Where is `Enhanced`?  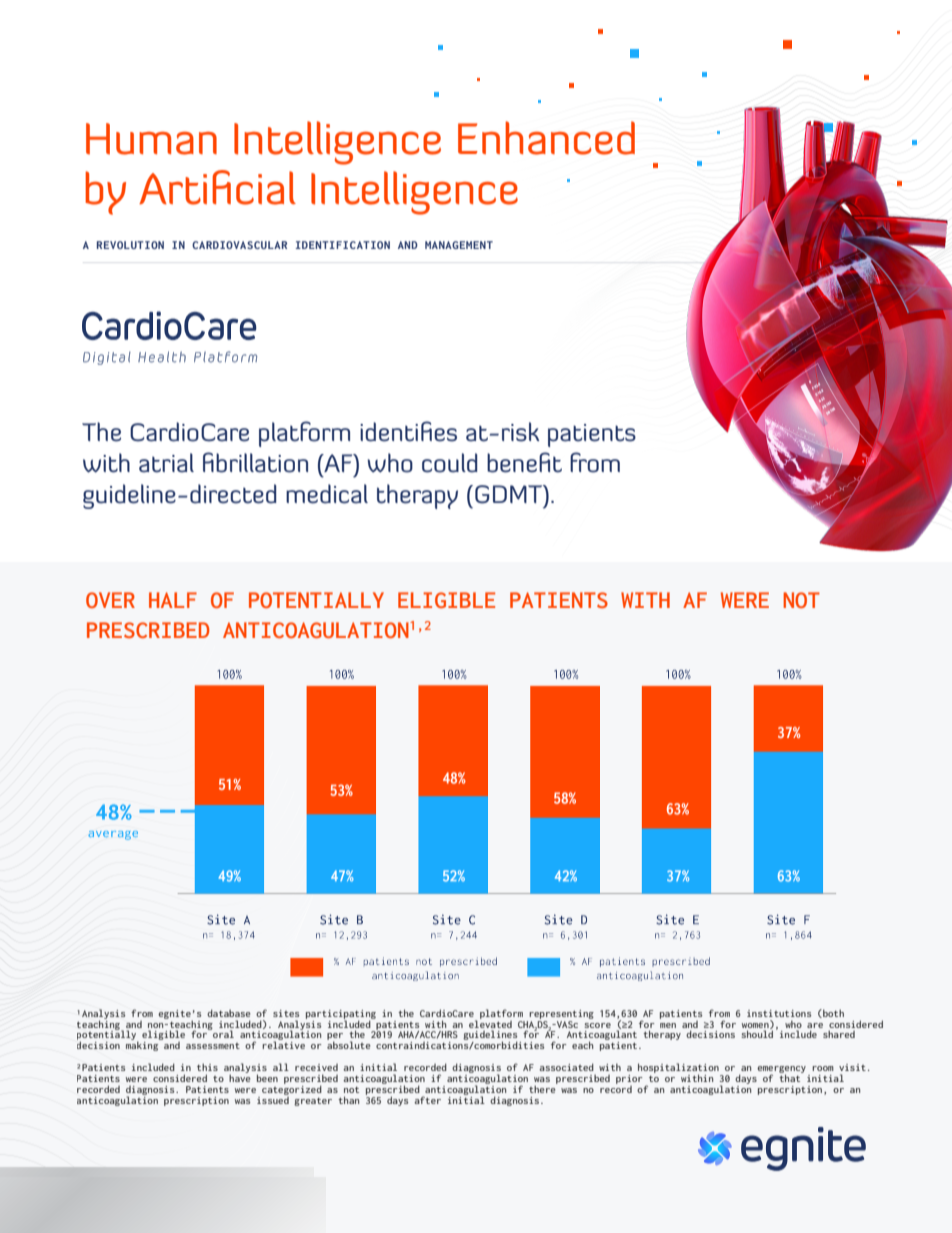
Enhanced is located at coordinates (546, 138).
